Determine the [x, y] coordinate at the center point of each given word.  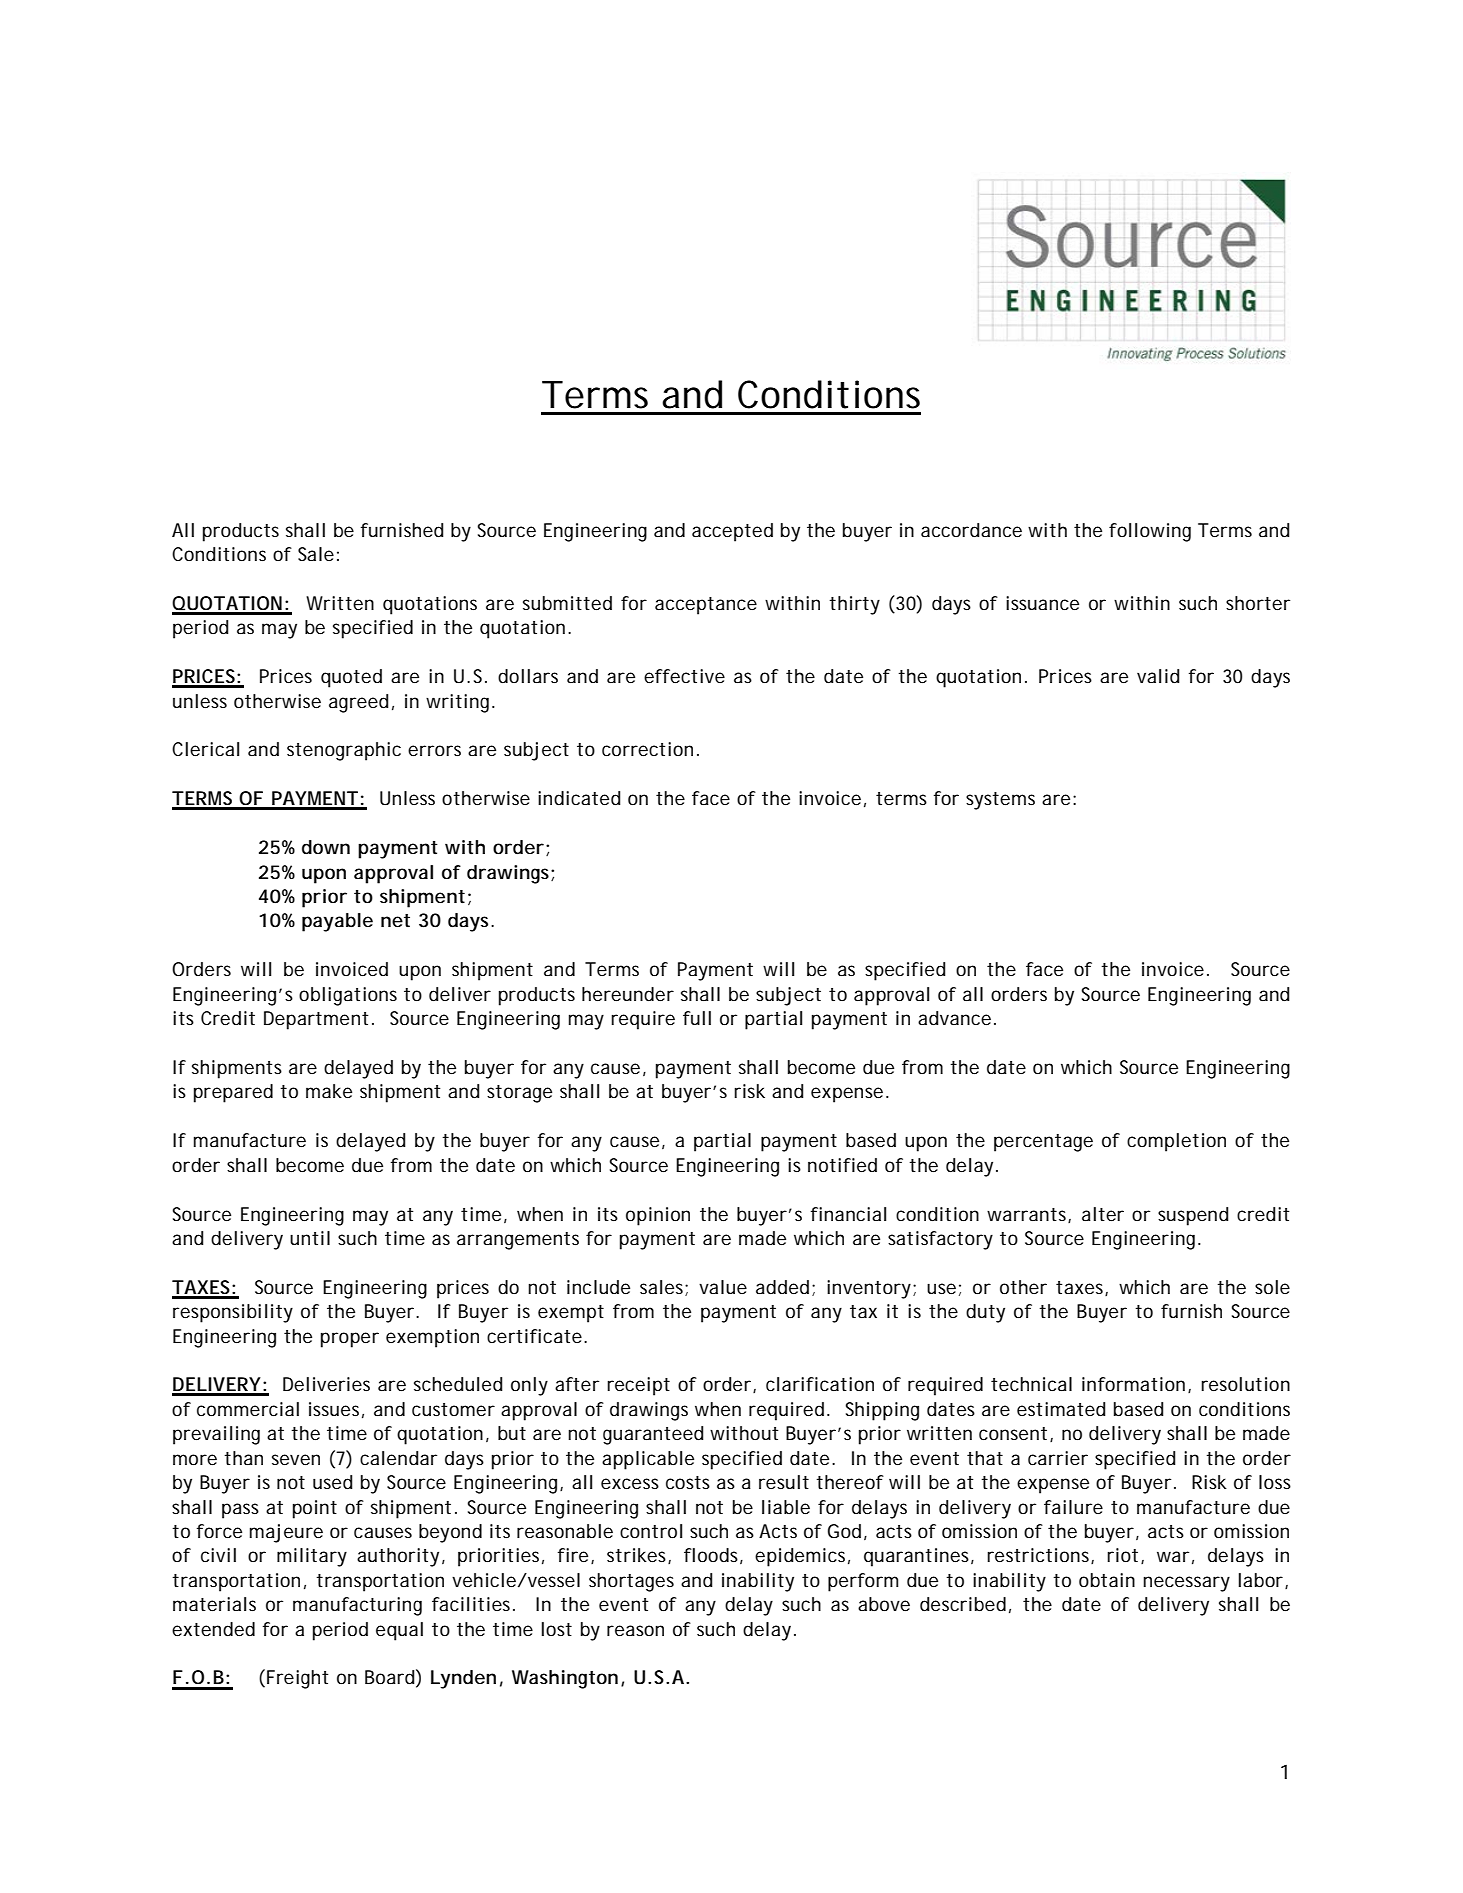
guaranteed [653, 1435]
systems [1000, 801]
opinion [658, 1216]
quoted [351, 678]
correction [647, 749]
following [1150, 532]
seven [296, 1459]
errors [434, 750]
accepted [732, 532]
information [1133, 1384]
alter [1103, 1214]
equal [399, 1631]
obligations [348, 996]
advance [954, 1018]
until [310, 1238]
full [697, 1018]
